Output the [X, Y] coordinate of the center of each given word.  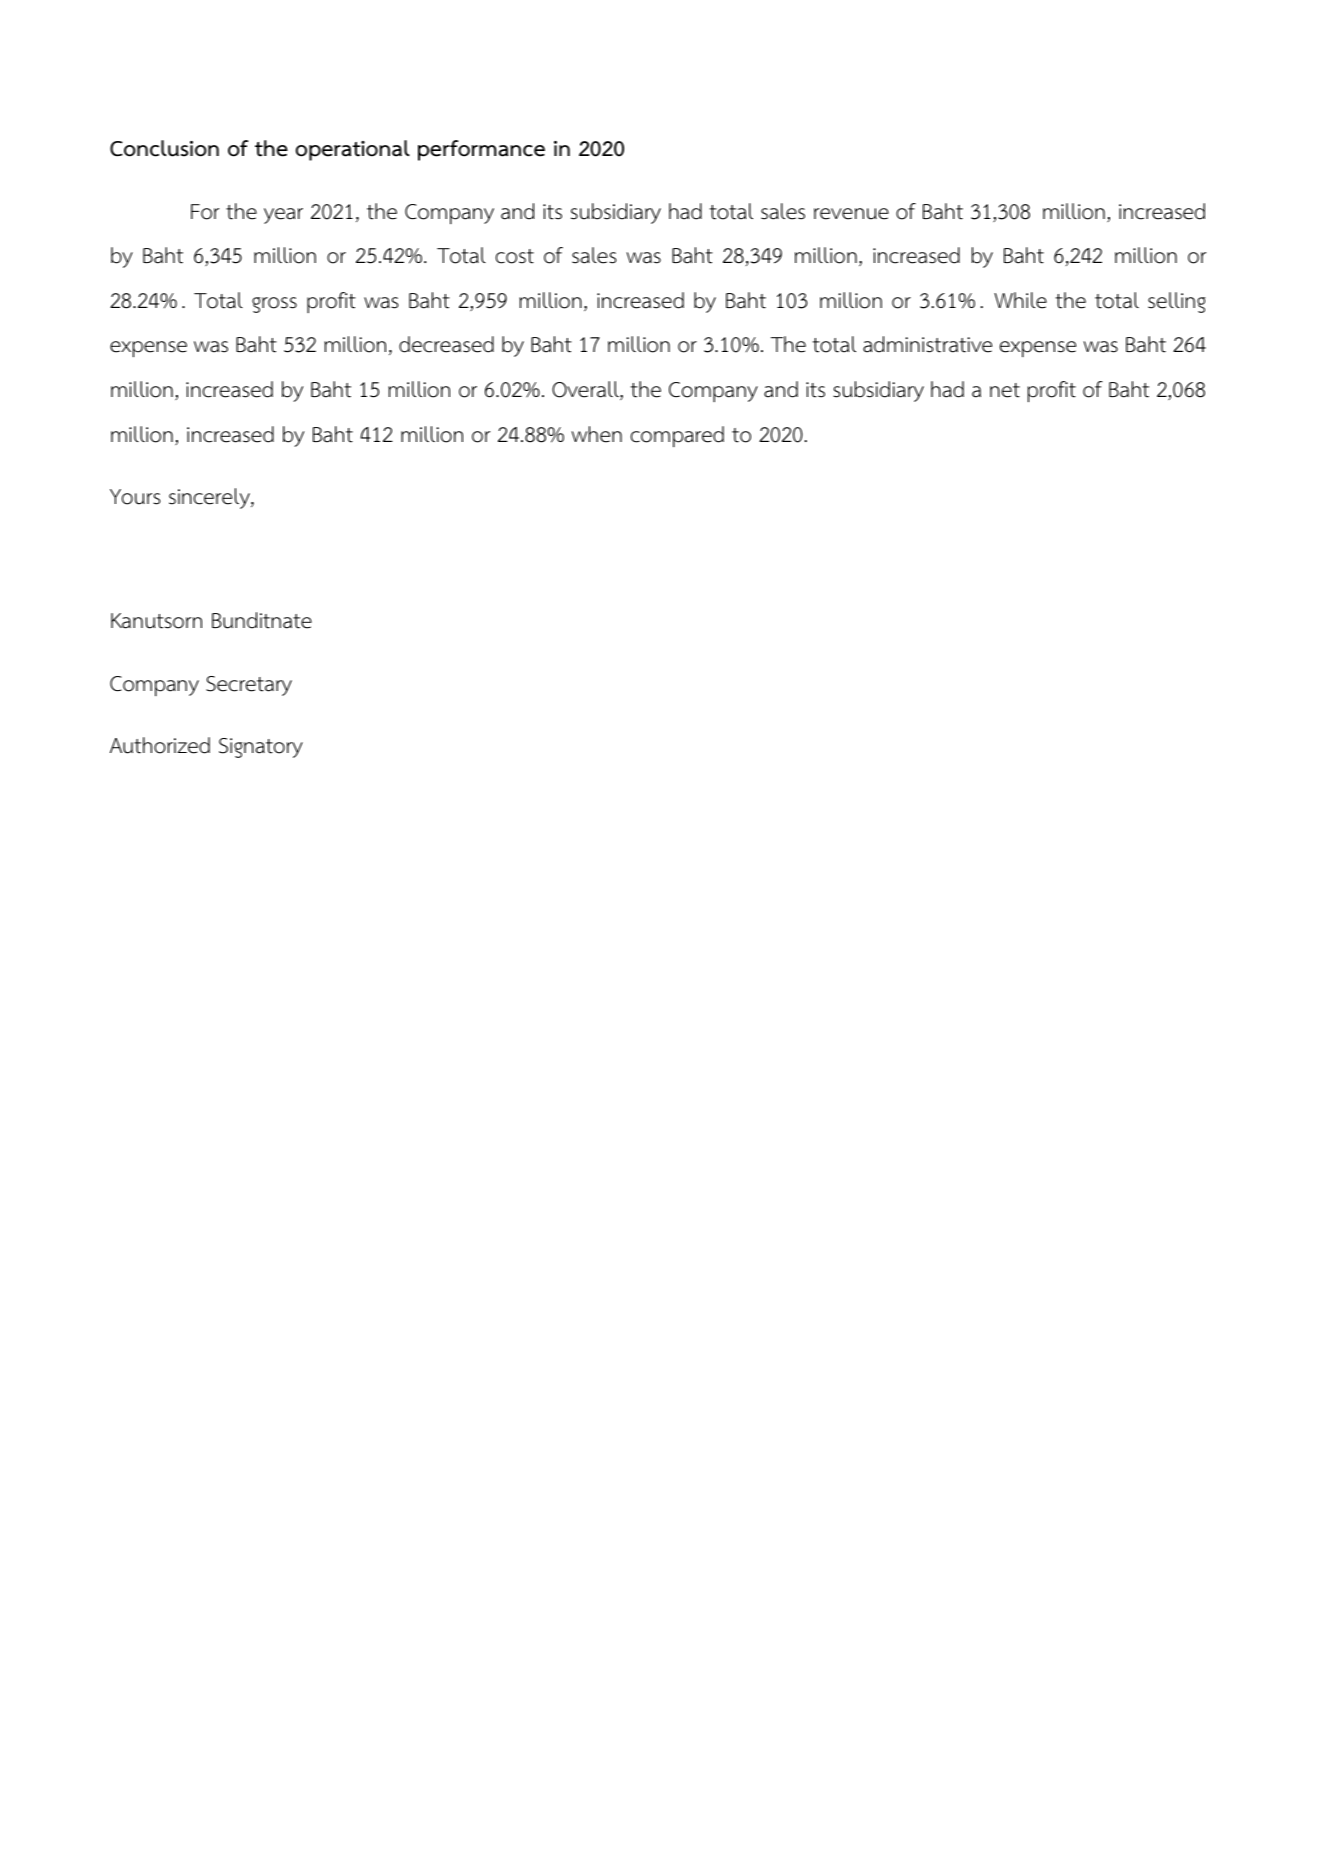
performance [481, 150]
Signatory [261, 748]
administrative [927, 344]
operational [353, 150]
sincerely [210, 498]
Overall [586, 390]
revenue [851, 214]
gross [274, 305]
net [1005, 390]
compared [677, 436]
